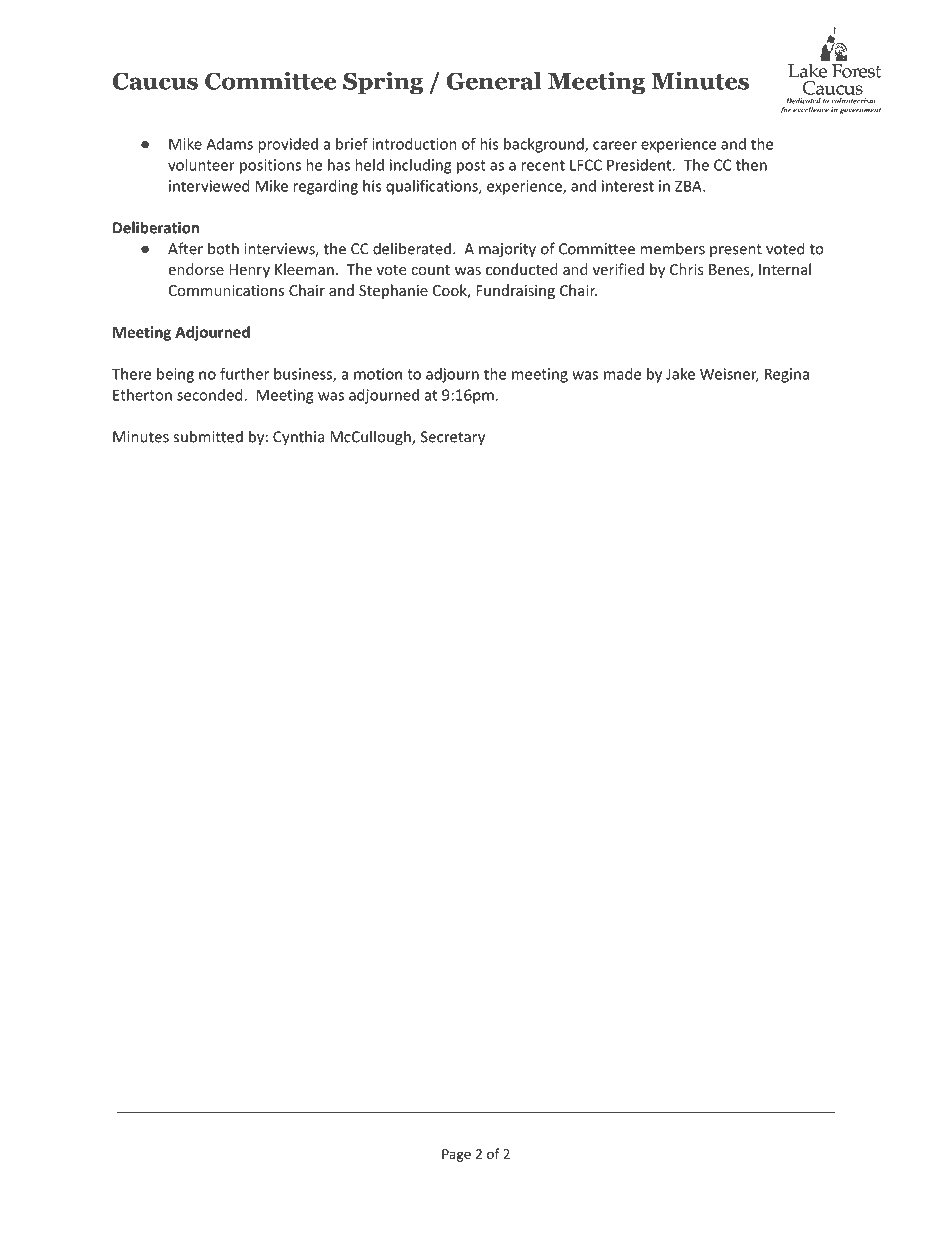 This screenshot has width=952, height=1233. What do you see at coordinates (622, 374) in the screenshot?
I see `made` at bounding box center [622, 374].
